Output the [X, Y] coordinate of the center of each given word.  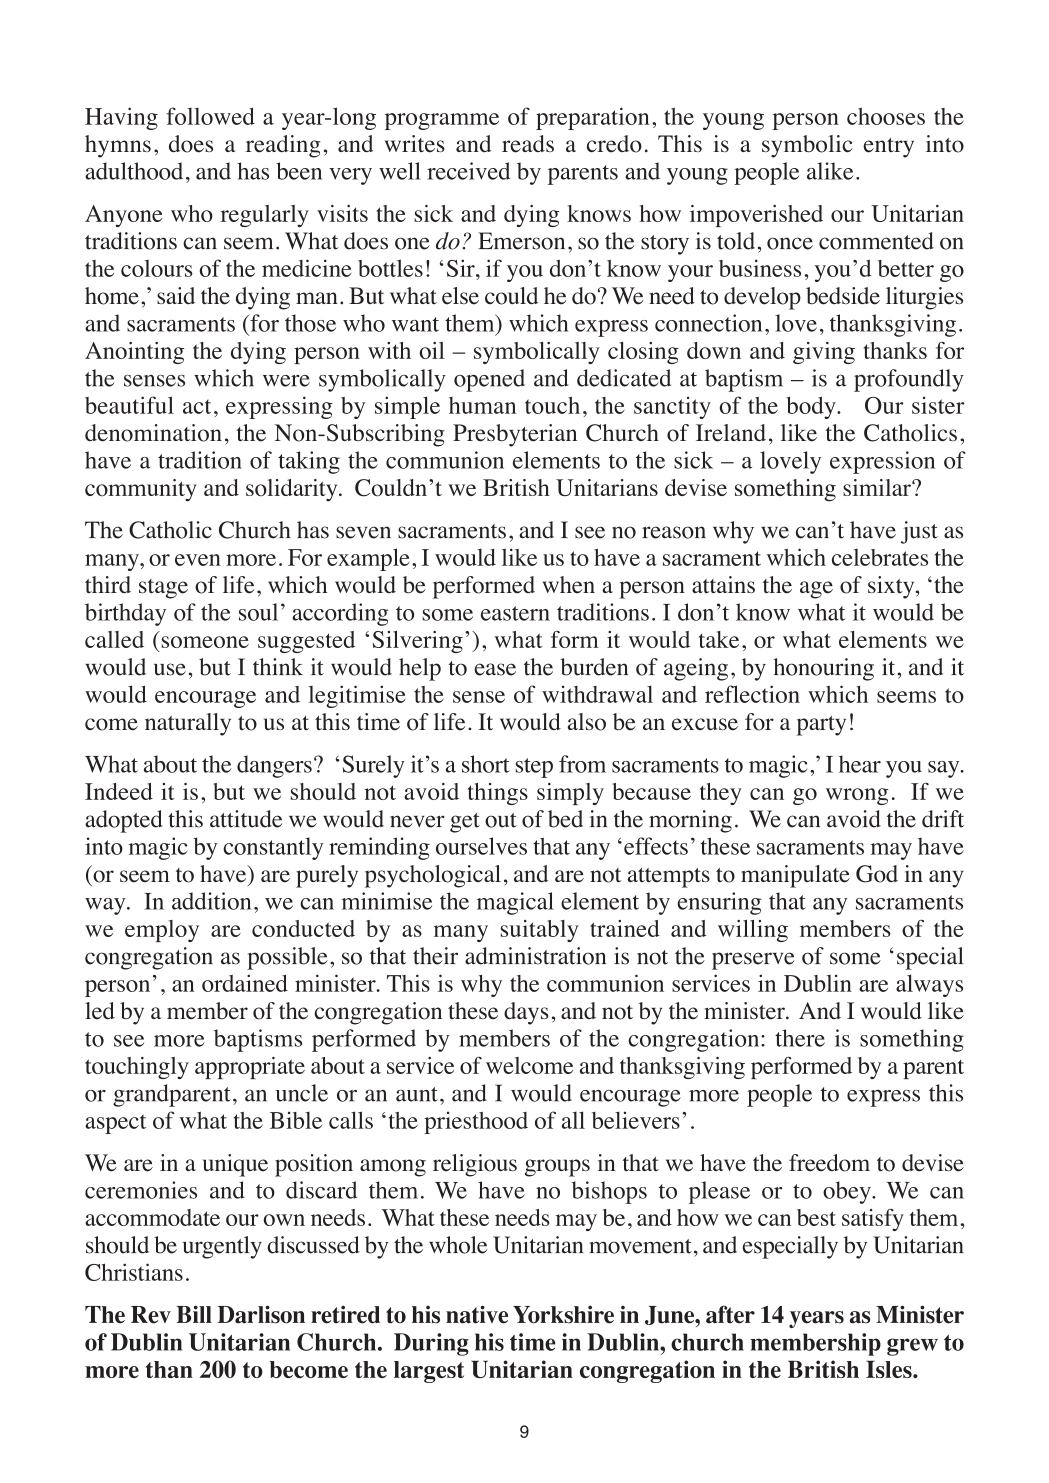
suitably [540, 931]
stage [163, 589]
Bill [194, 1314]
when [568, 585]
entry [888, 148]
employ [162, 931]
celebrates [880, 557]
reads [528, 144]
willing [753, 931]
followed [210, 116]
